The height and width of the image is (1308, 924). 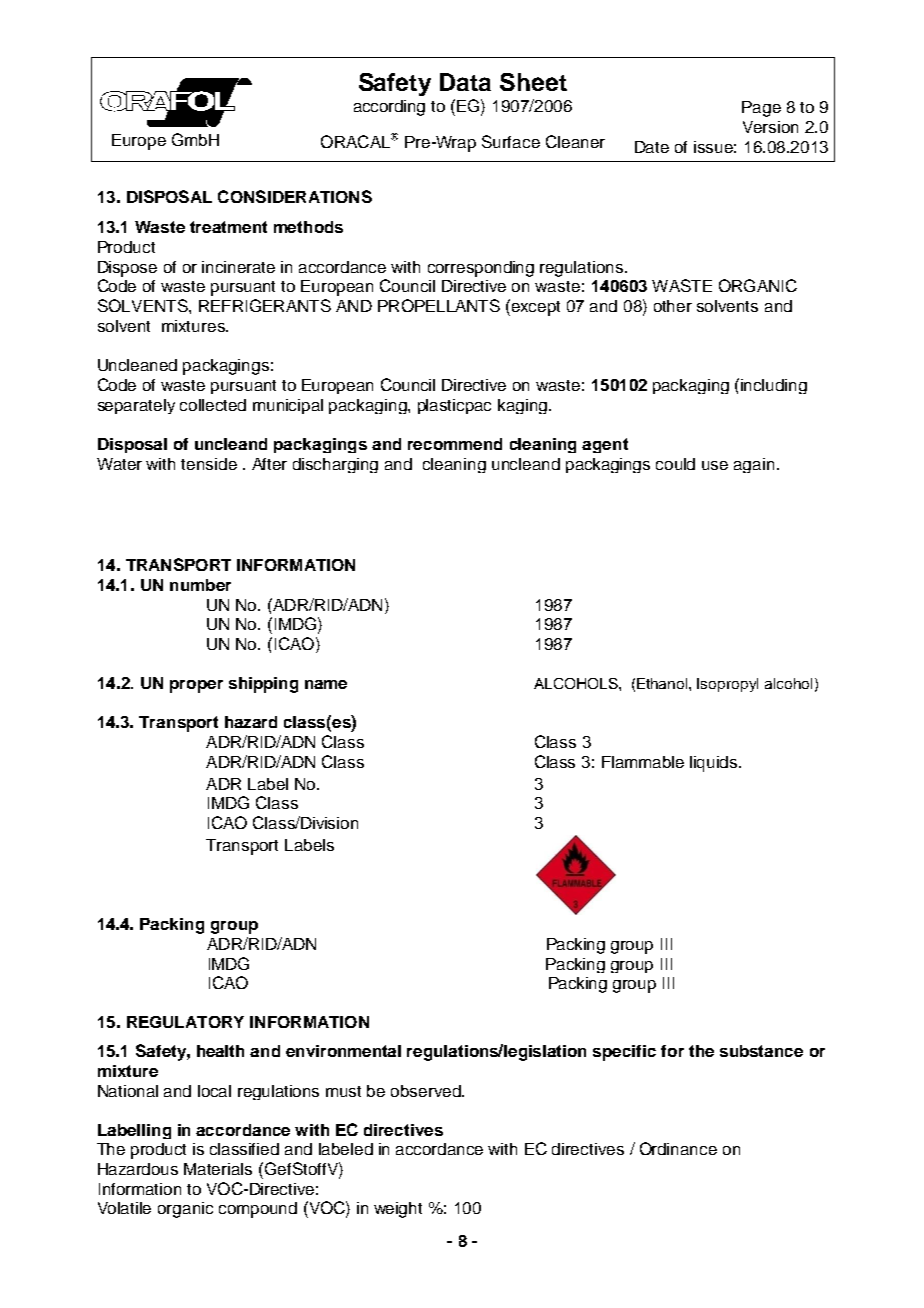 I want to click on Date, so click(x=652, y=147).
